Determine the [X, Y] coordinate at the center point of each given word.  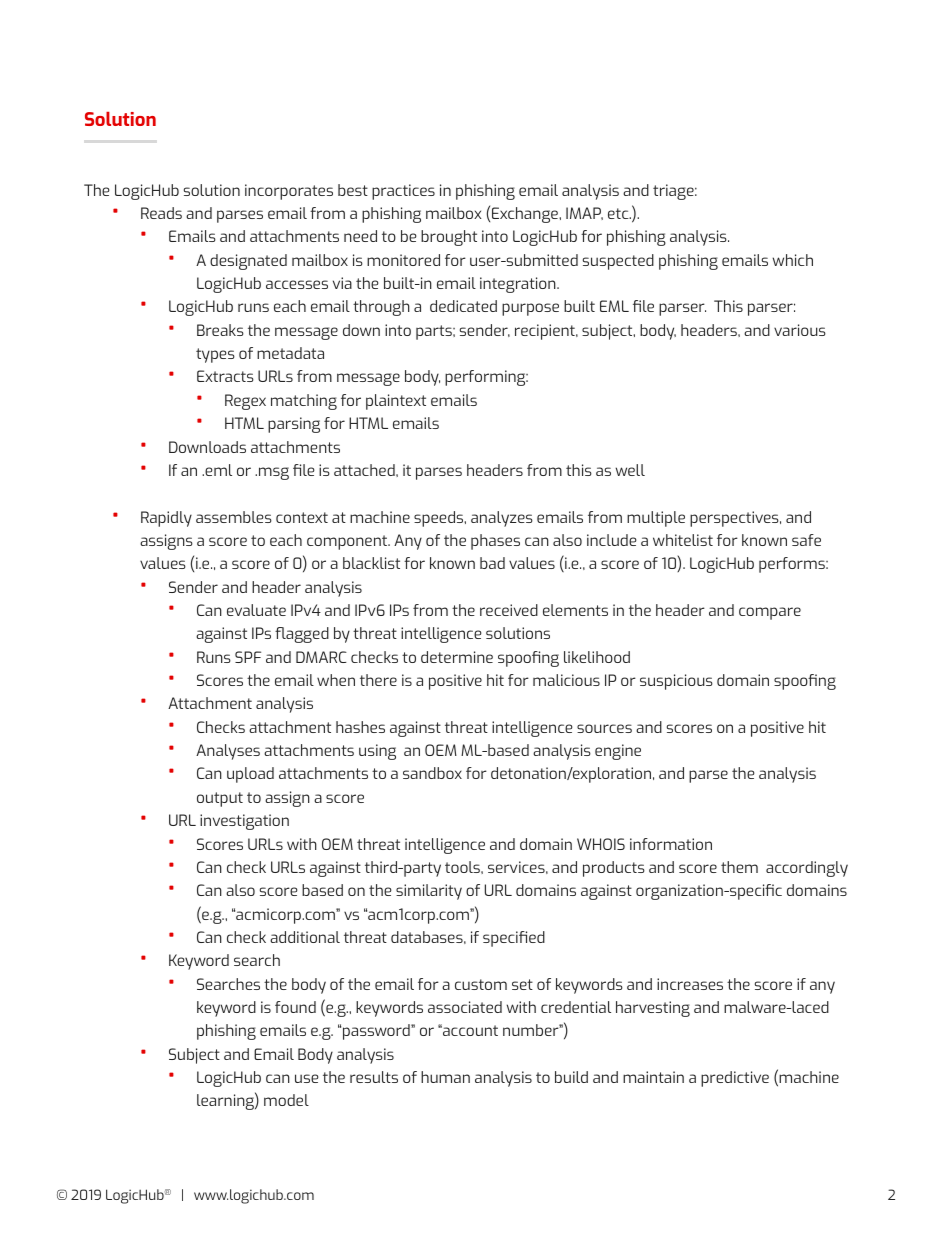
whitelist [683, 540]
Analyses [228, 752]
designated [248, 262]
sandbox [432, 773]
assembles [234, 517]
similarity [429, 892]
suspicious [676, 682]
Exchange [526, 215]
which [792, 260]
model [286, 1100]
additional [305, 937]
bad [492, 563]
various [800, 330]
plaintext [396, 402]
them [739, 867]
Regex [245, 402]
